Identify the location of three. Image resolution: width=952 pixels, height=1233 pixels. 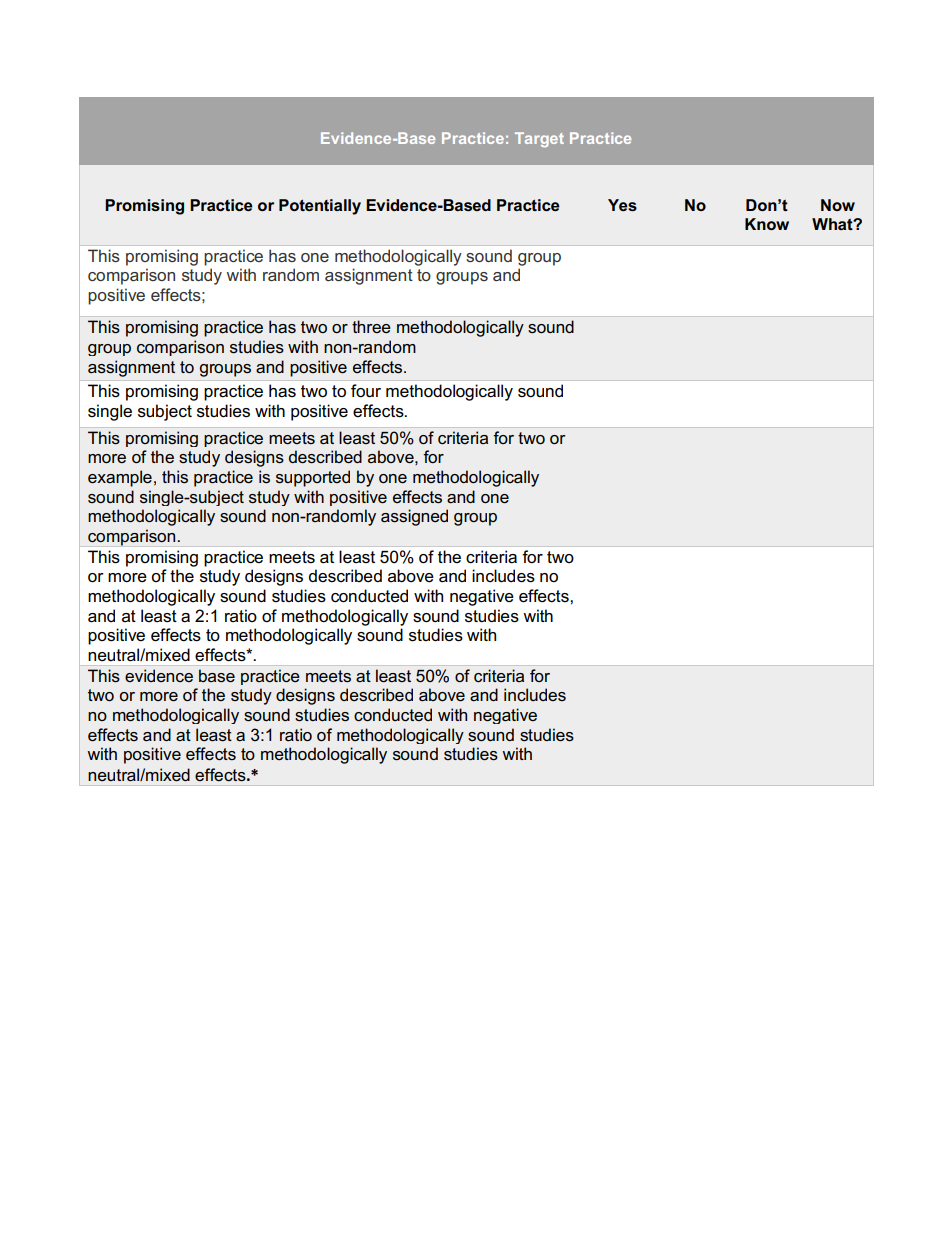
(371, 326).
